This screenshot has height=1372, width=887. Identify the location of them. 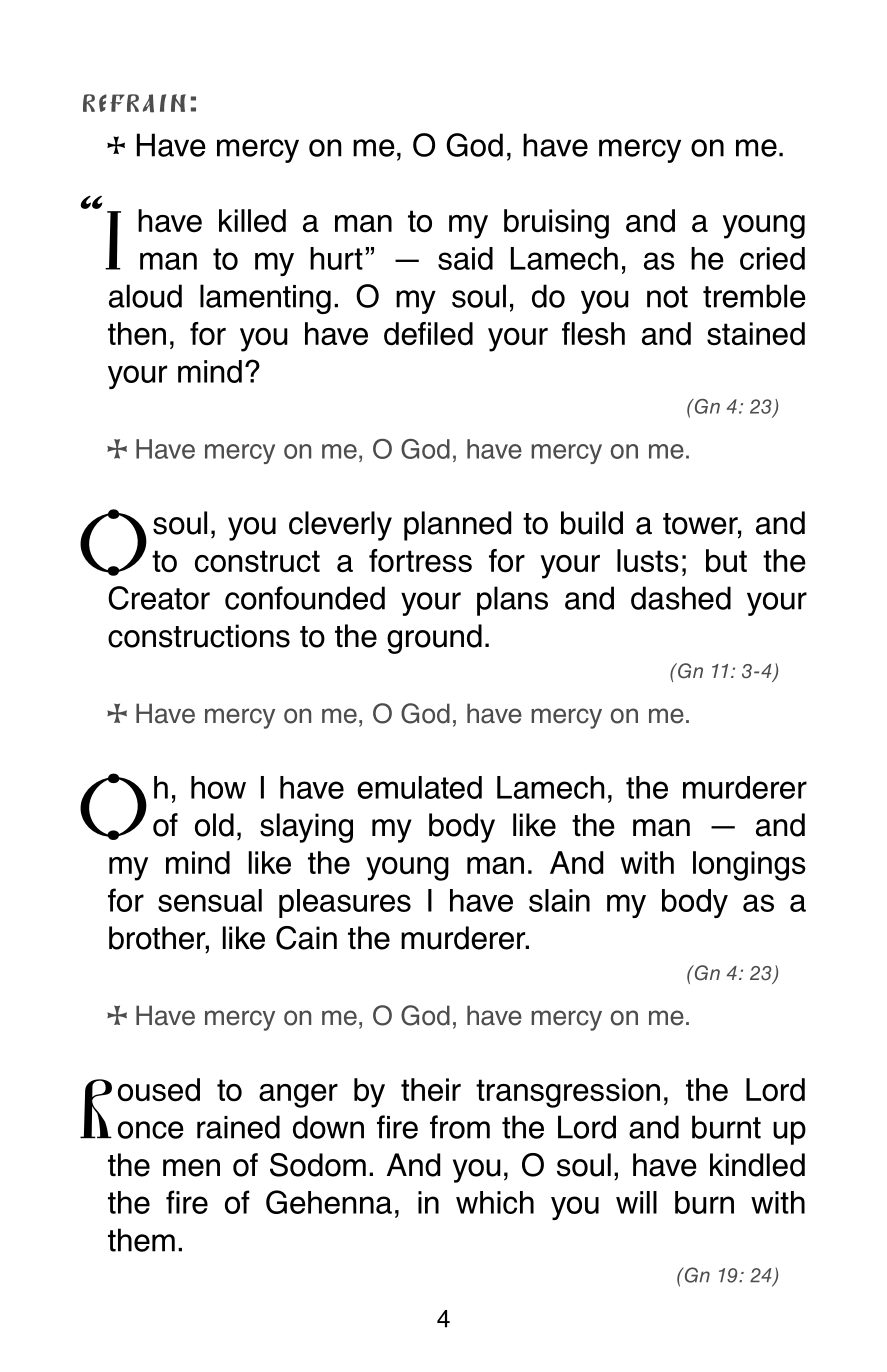
(141, 1240).
